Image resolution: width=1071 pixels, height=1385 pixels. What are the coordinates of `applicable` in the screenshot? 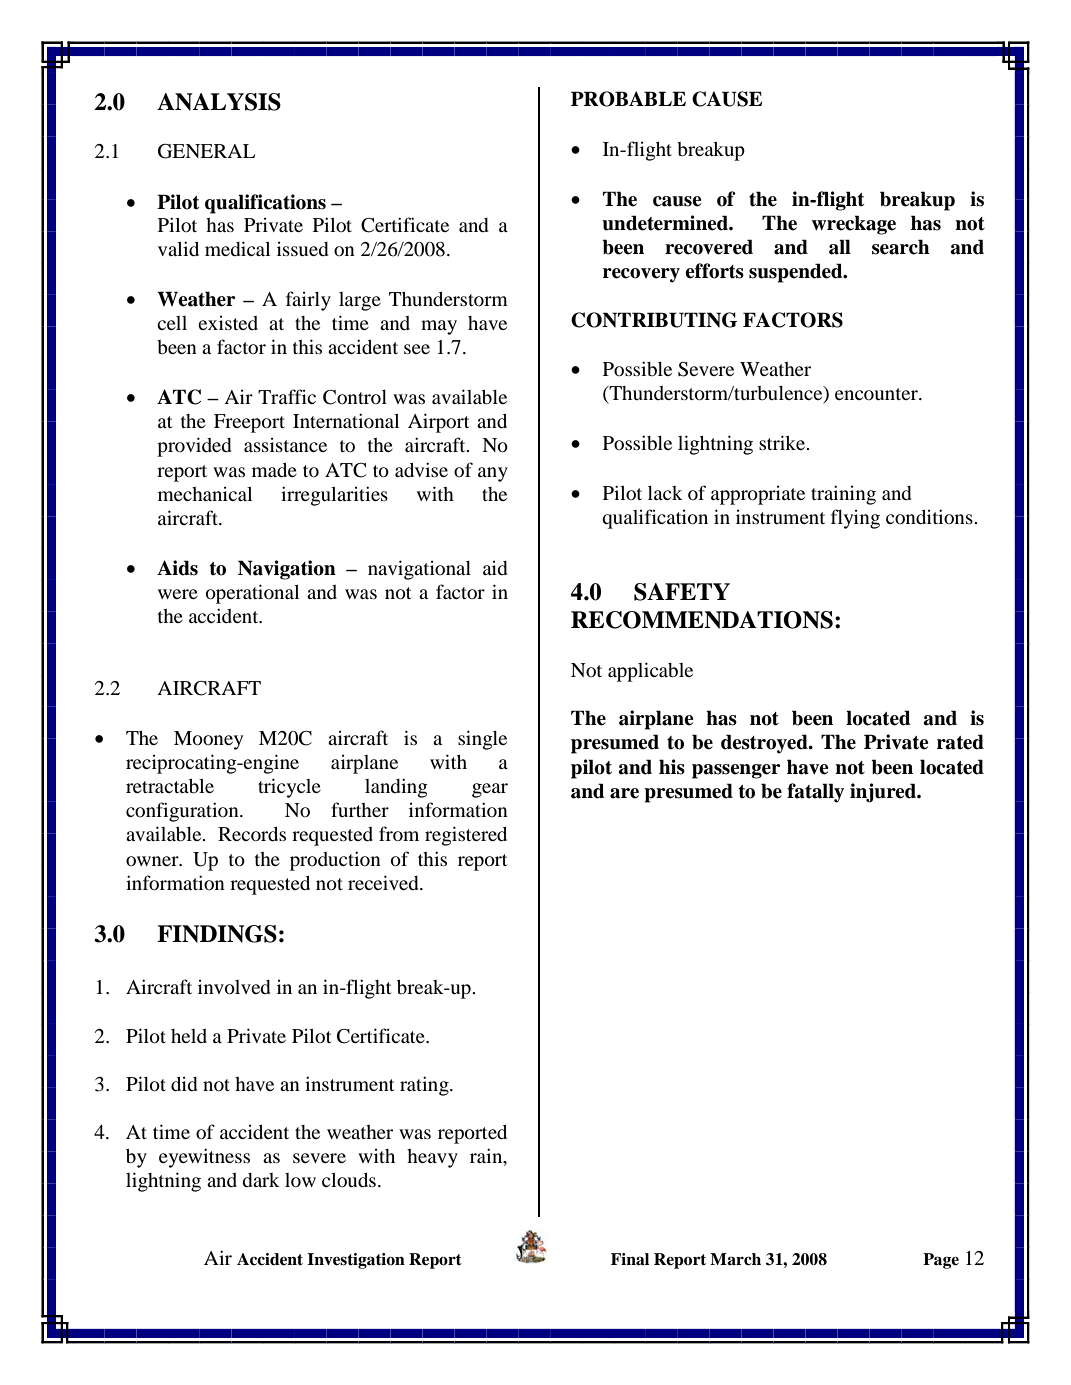 It's located at (650, 672).
